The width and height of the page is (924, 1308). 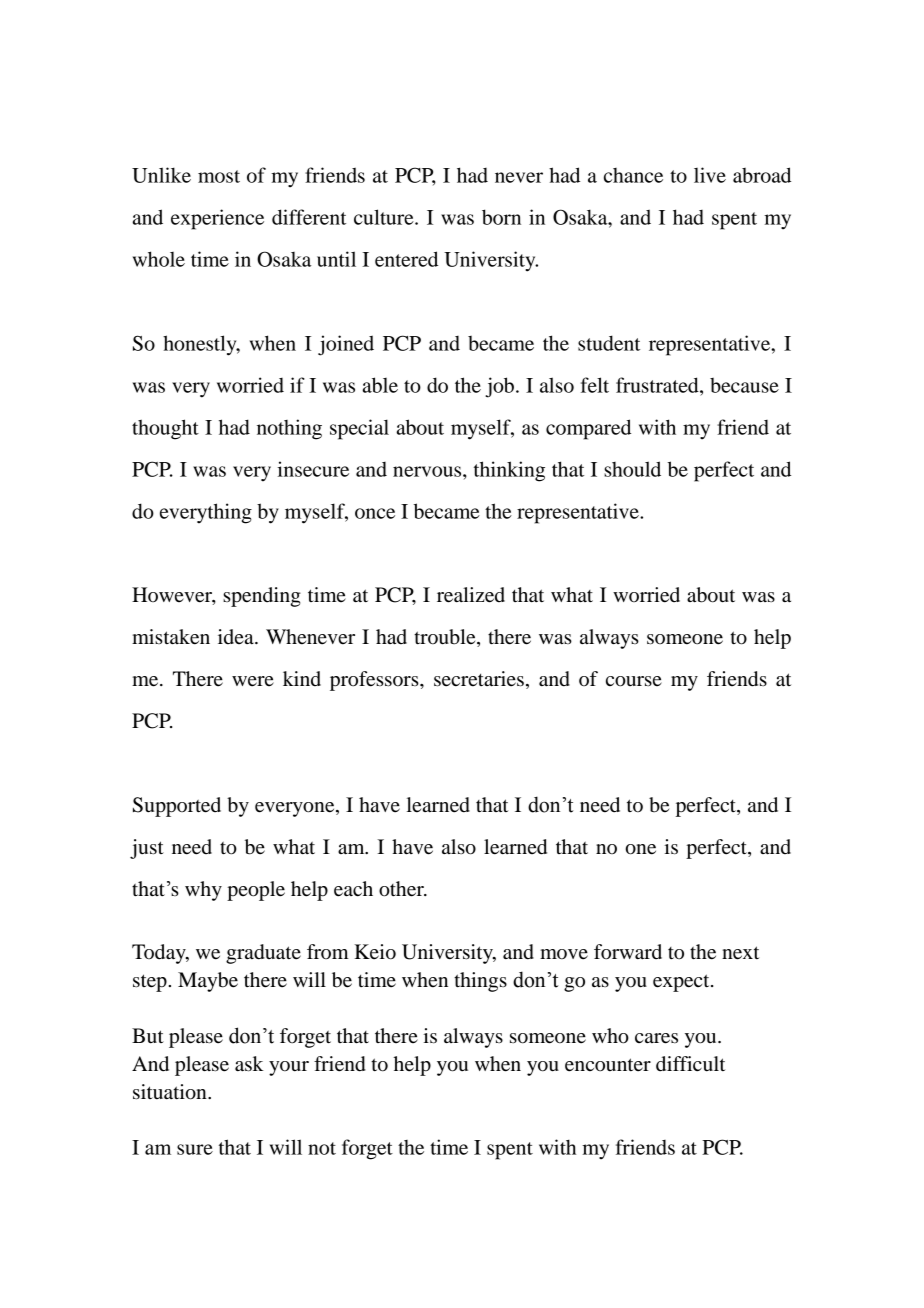 What do you see at coordinates (710, 175) in the page?
I see `live` at bounding box center [710, 175].
